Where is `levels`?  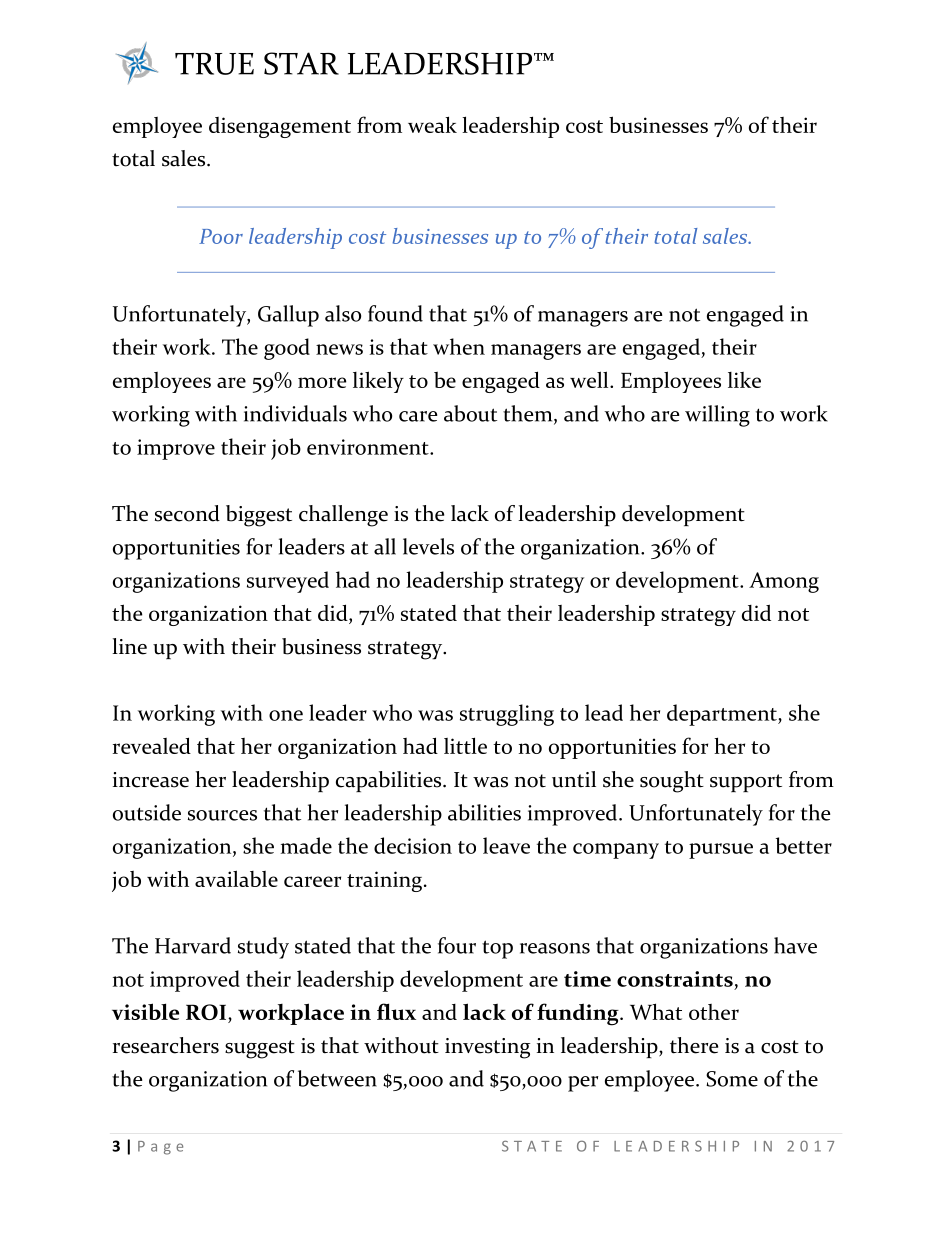 levels is located at coordinates (428, 546).
